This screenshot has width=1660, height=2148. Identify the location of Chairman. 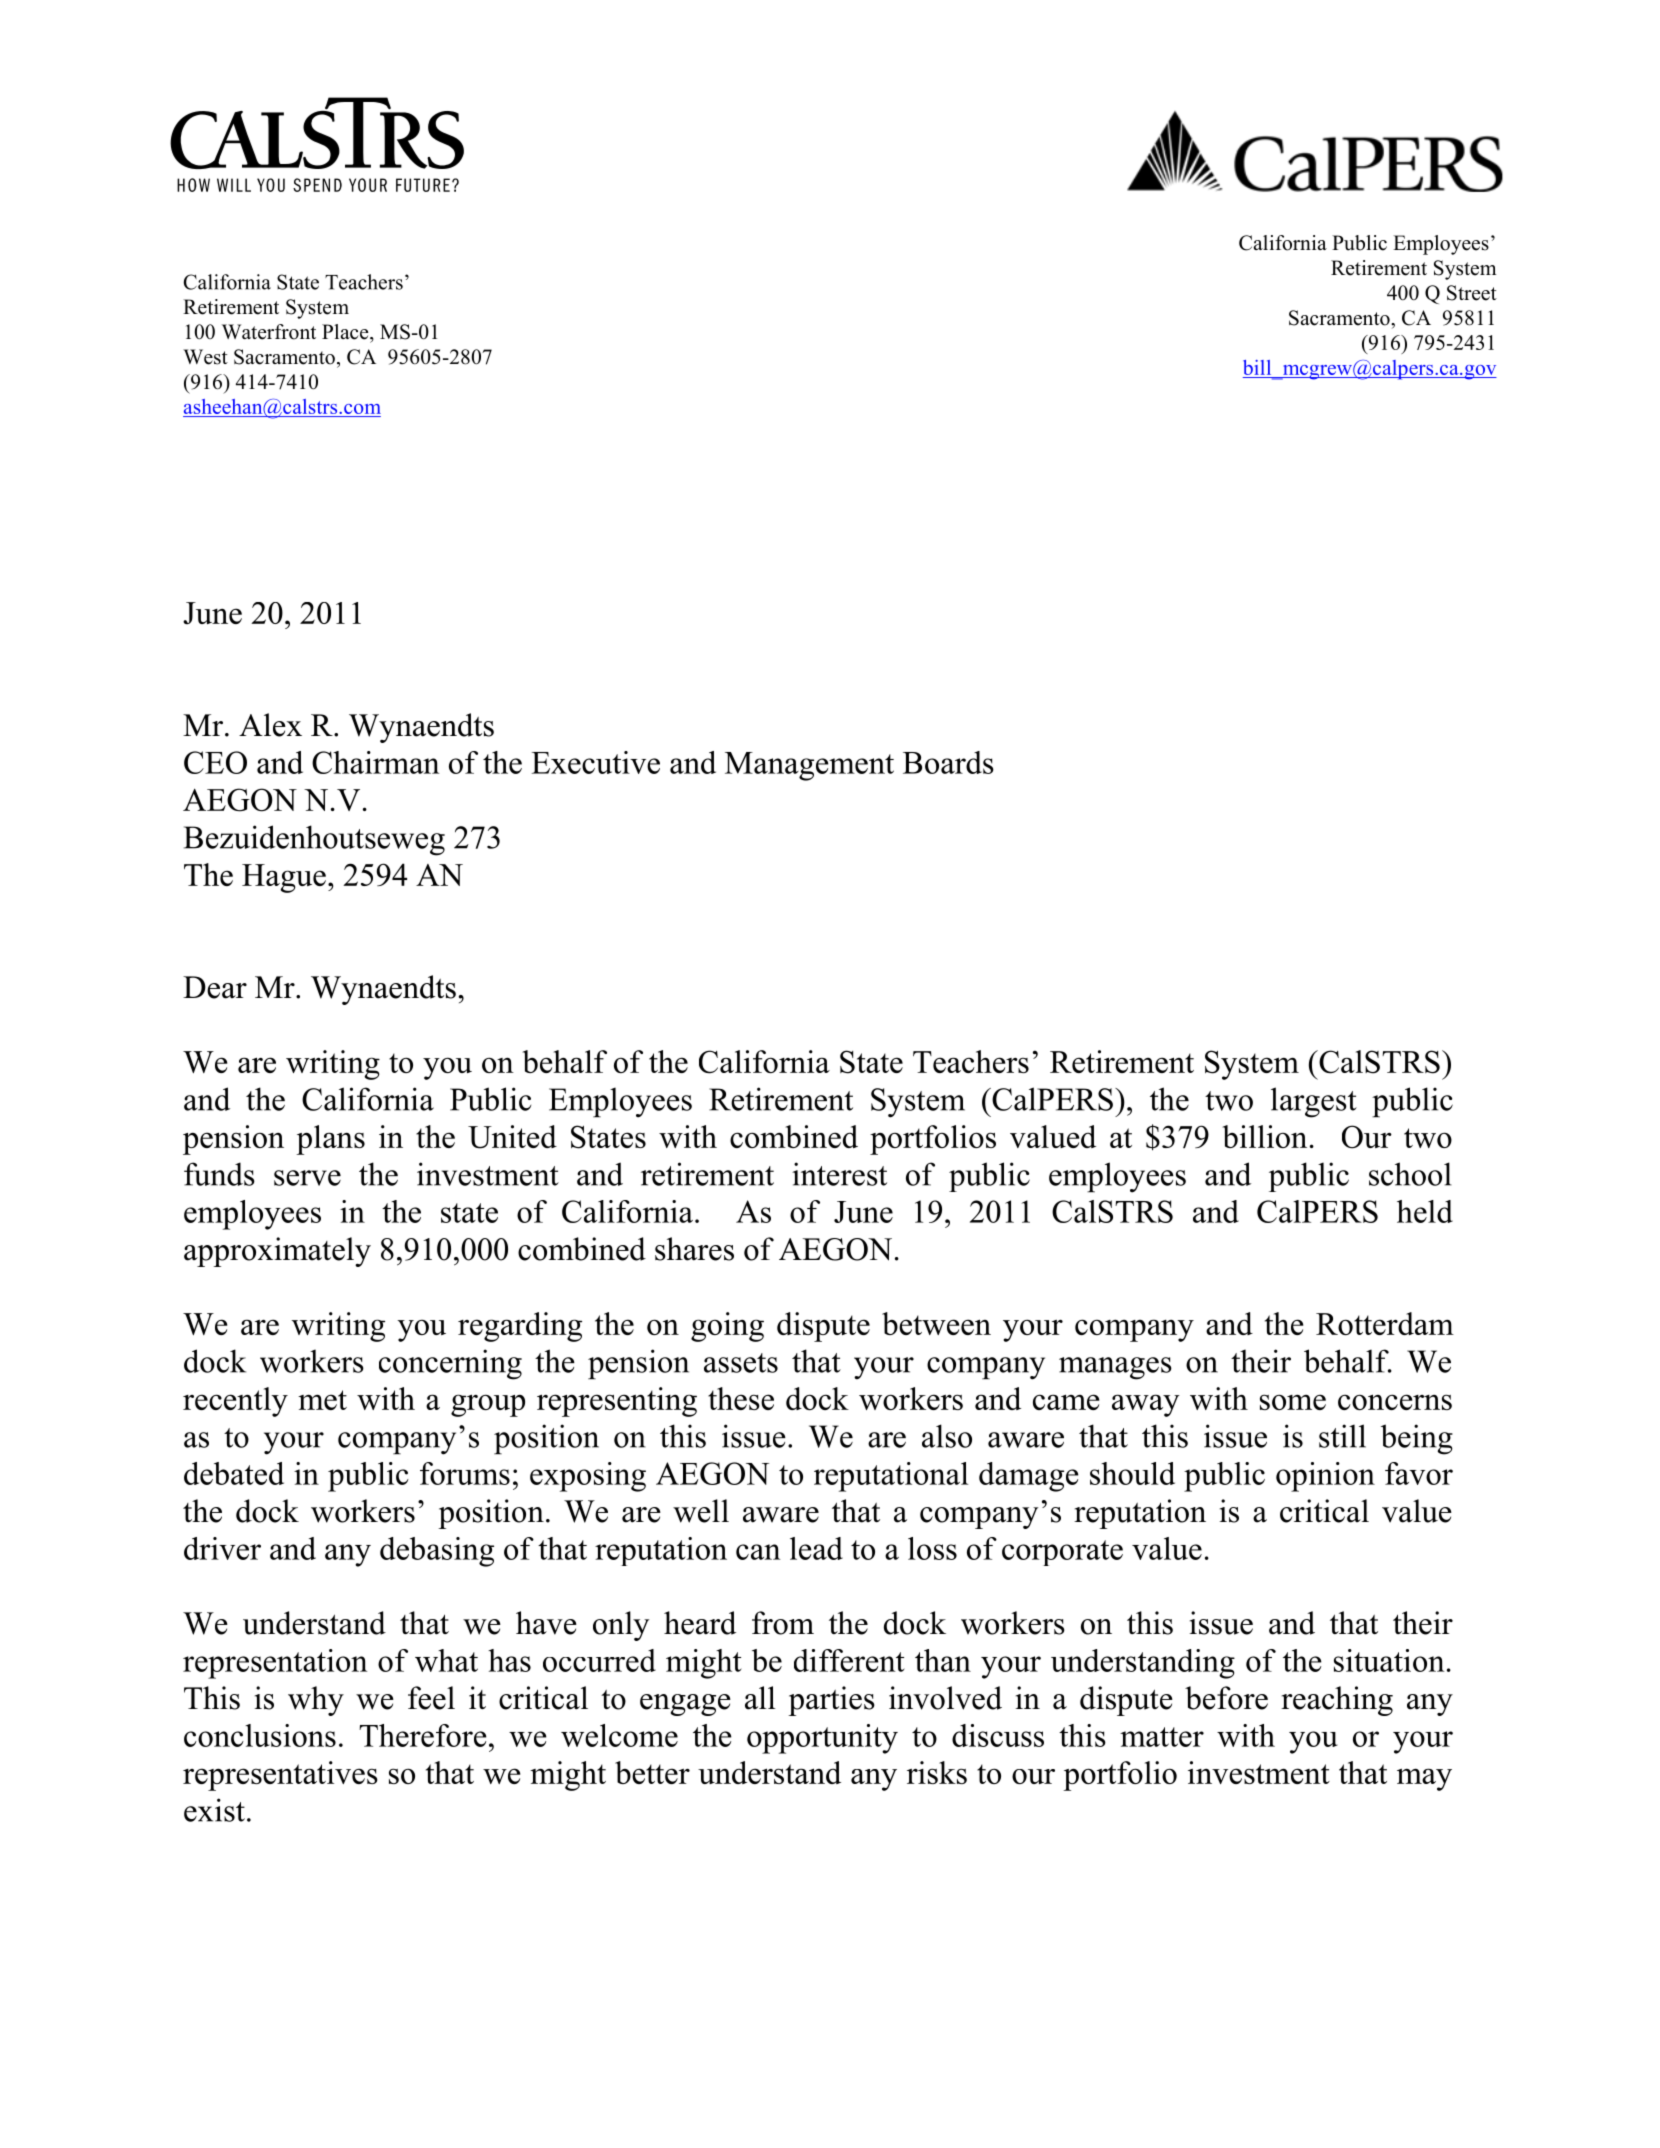
(375, 762).
